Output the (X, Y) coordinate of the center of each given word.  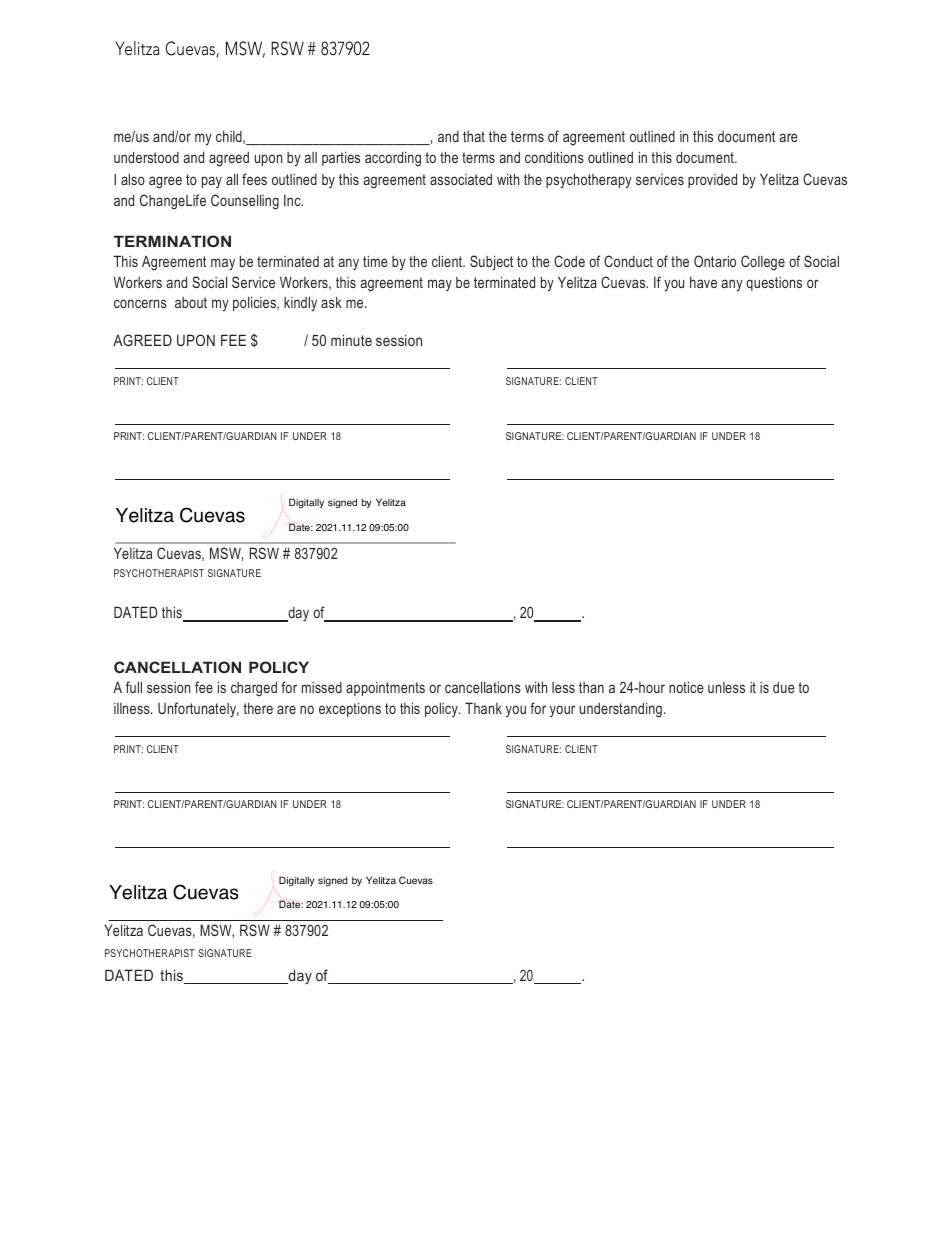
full (134, 687)
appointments (385, 689)
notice (686, 687)
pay (212, 182)
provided (712, 180)
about (191, 302)
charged (254, 689)
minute (351, 340)
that (474, 136)
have (703, 282)
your (562, 711)
